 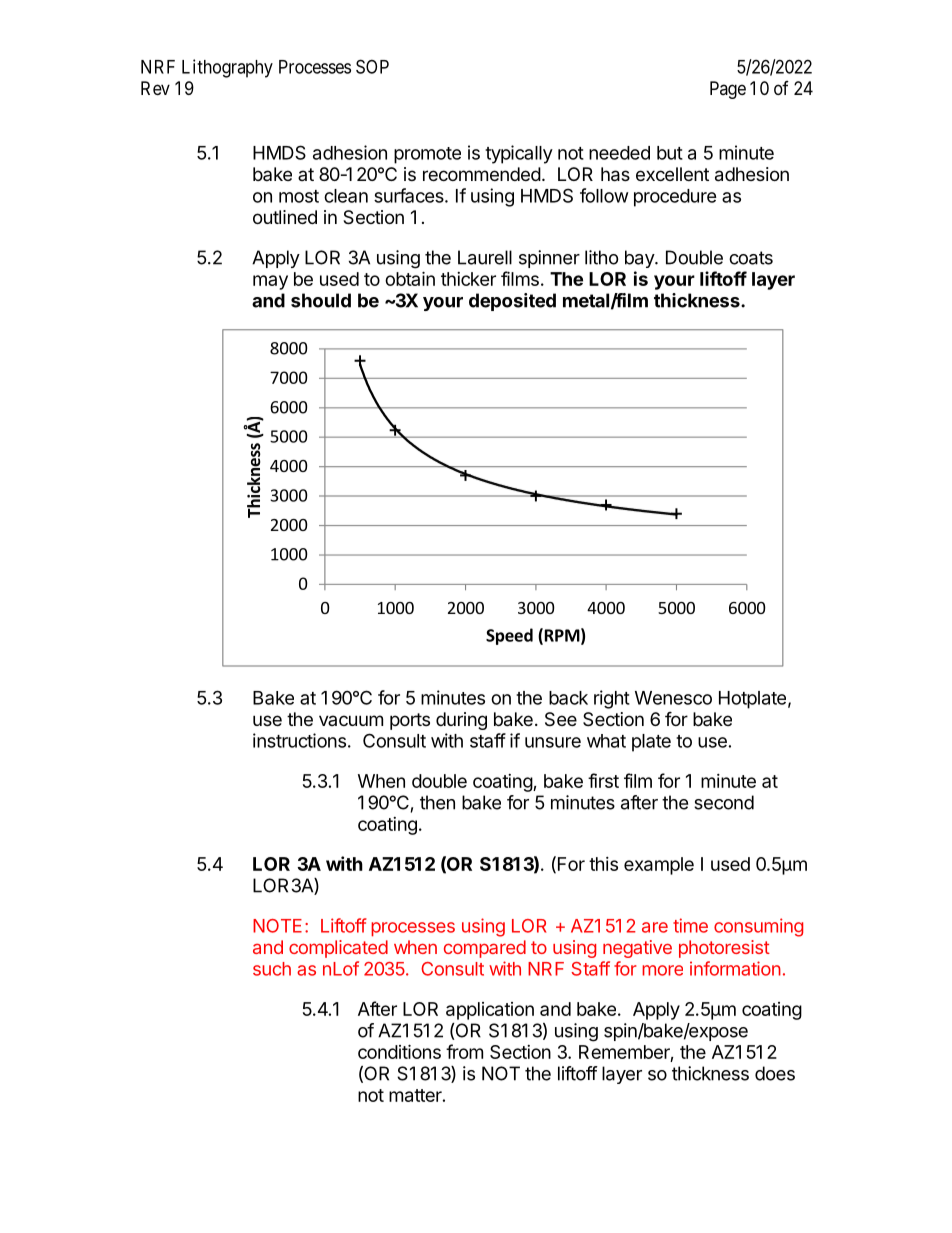 I want to click on Page, so click(x=728, y=90).
